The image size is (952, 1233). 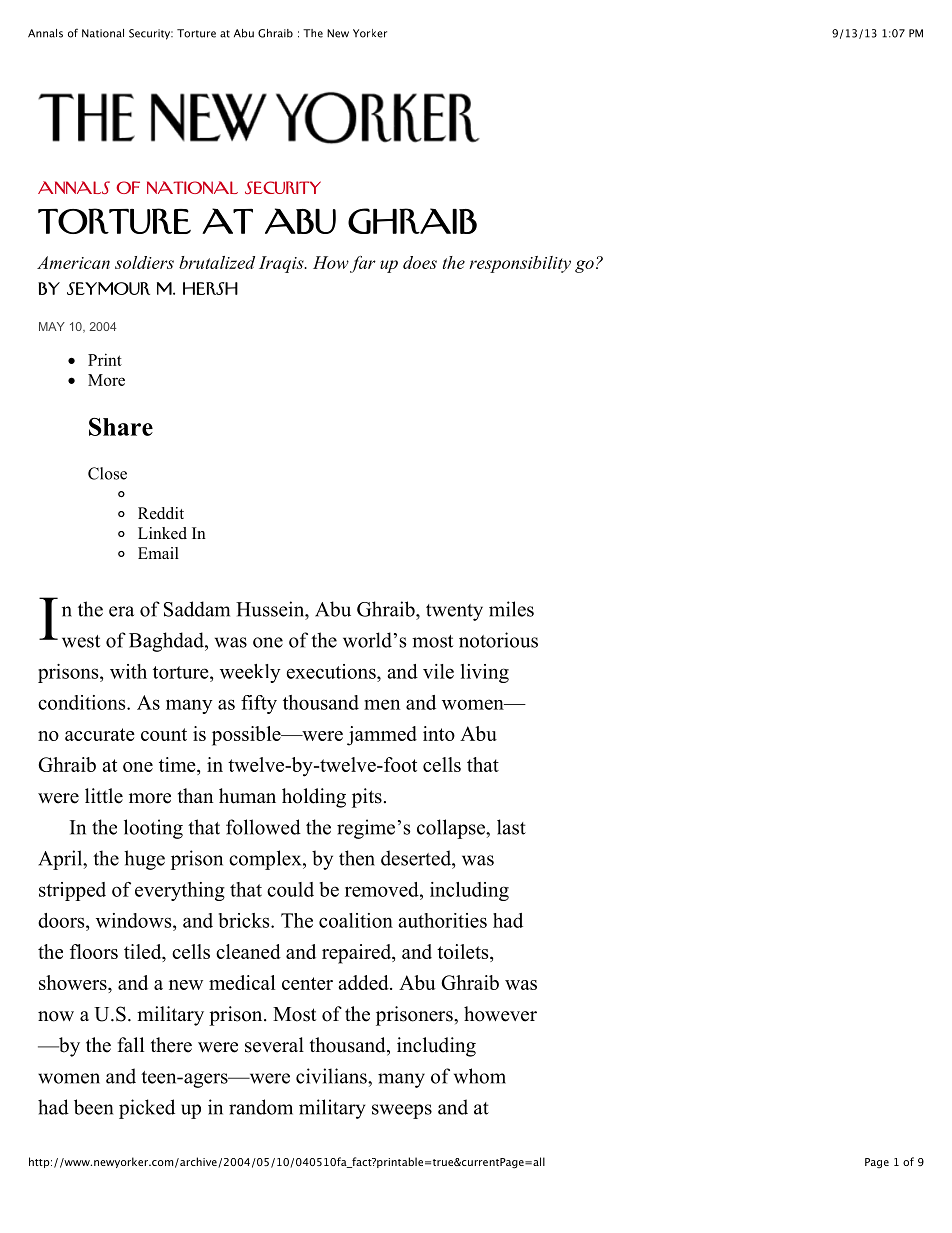 What do you see at coordinates (485, 673) in the page?
I see `living` at bounding box center [485, 673].
